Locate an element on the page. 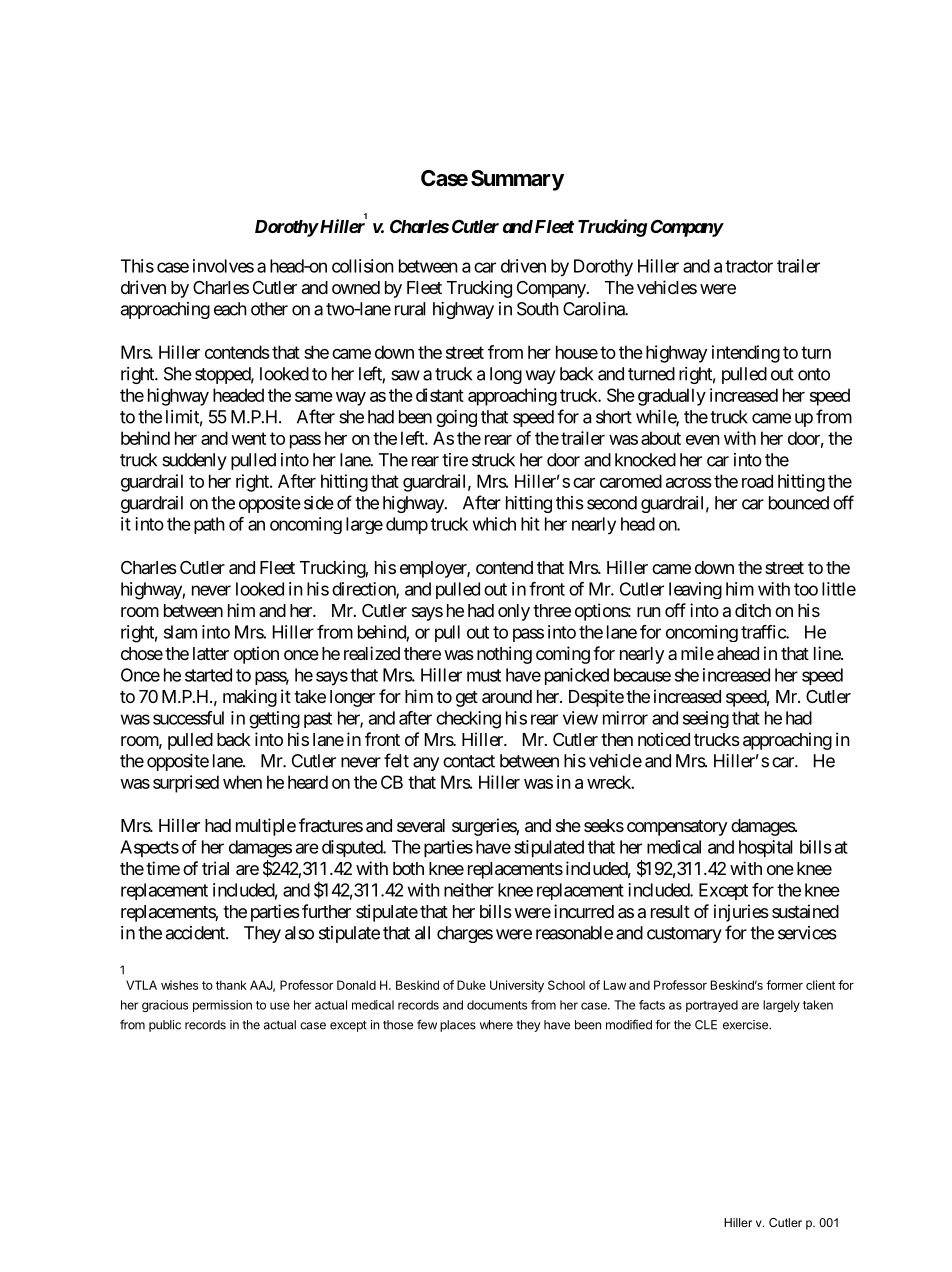 The width and height of the image is (952, 1272). contact is located at coordinates (469, 761).
